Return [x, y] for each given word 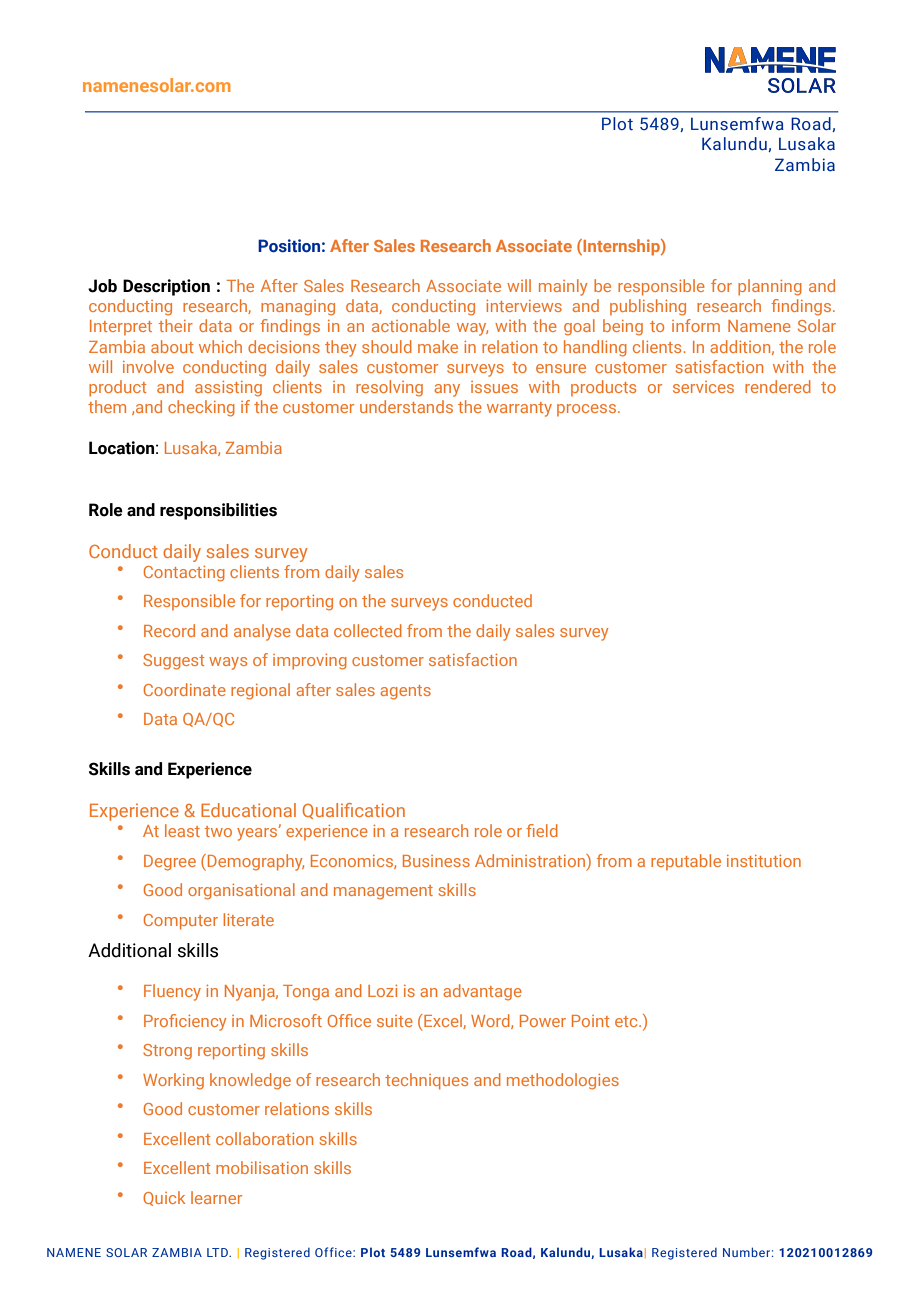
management [383, 892]
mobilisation [262, 1167]
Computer [181, 922]
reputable [686, 862]
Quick [164, 1198]
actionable [411, 325]
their [176, 325]
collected [368, 630]
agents [405, 692]
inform [696, 325]
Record [169, 630]
